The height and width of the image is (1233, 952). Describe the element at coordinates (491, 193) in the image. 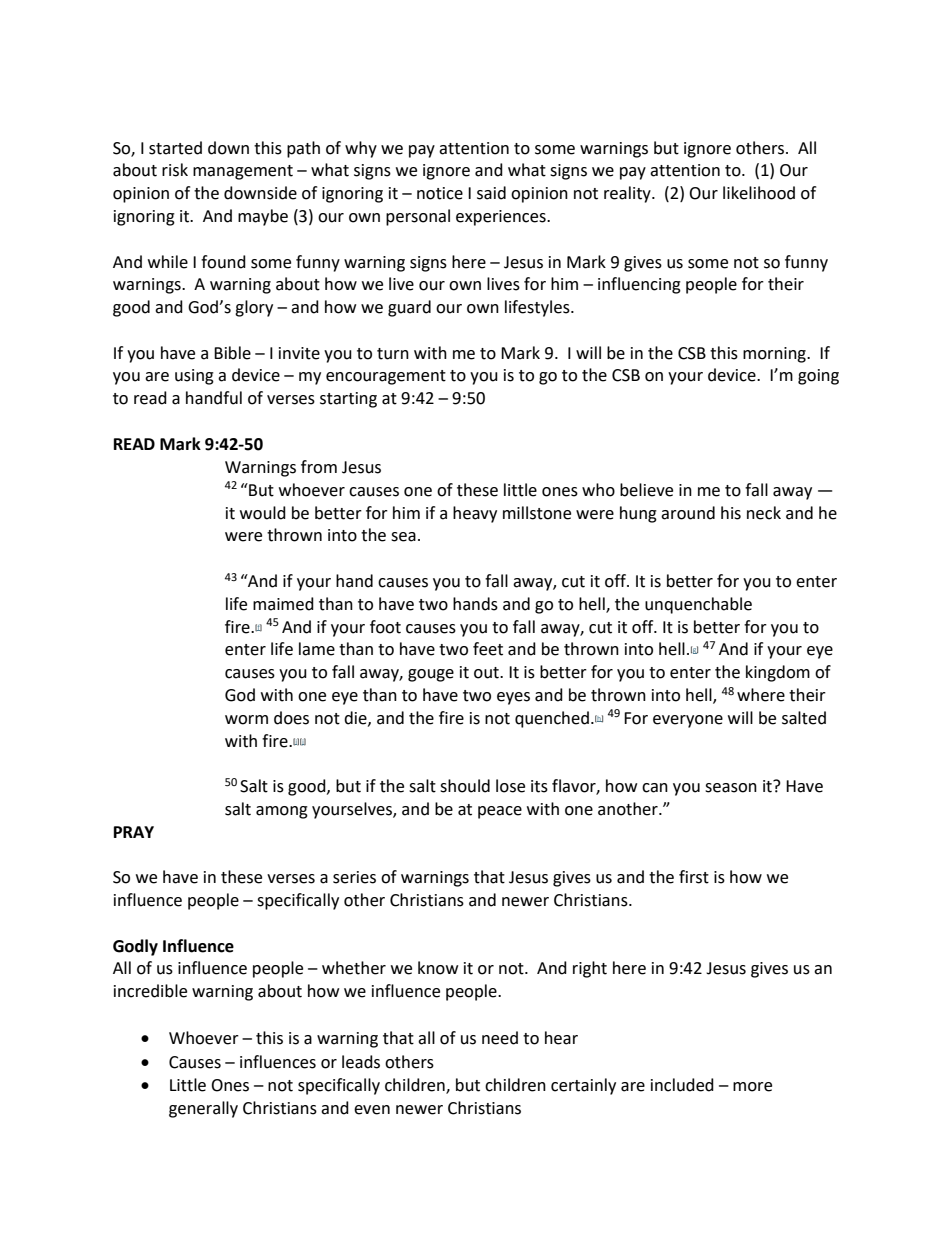

I see `said` at that location.
